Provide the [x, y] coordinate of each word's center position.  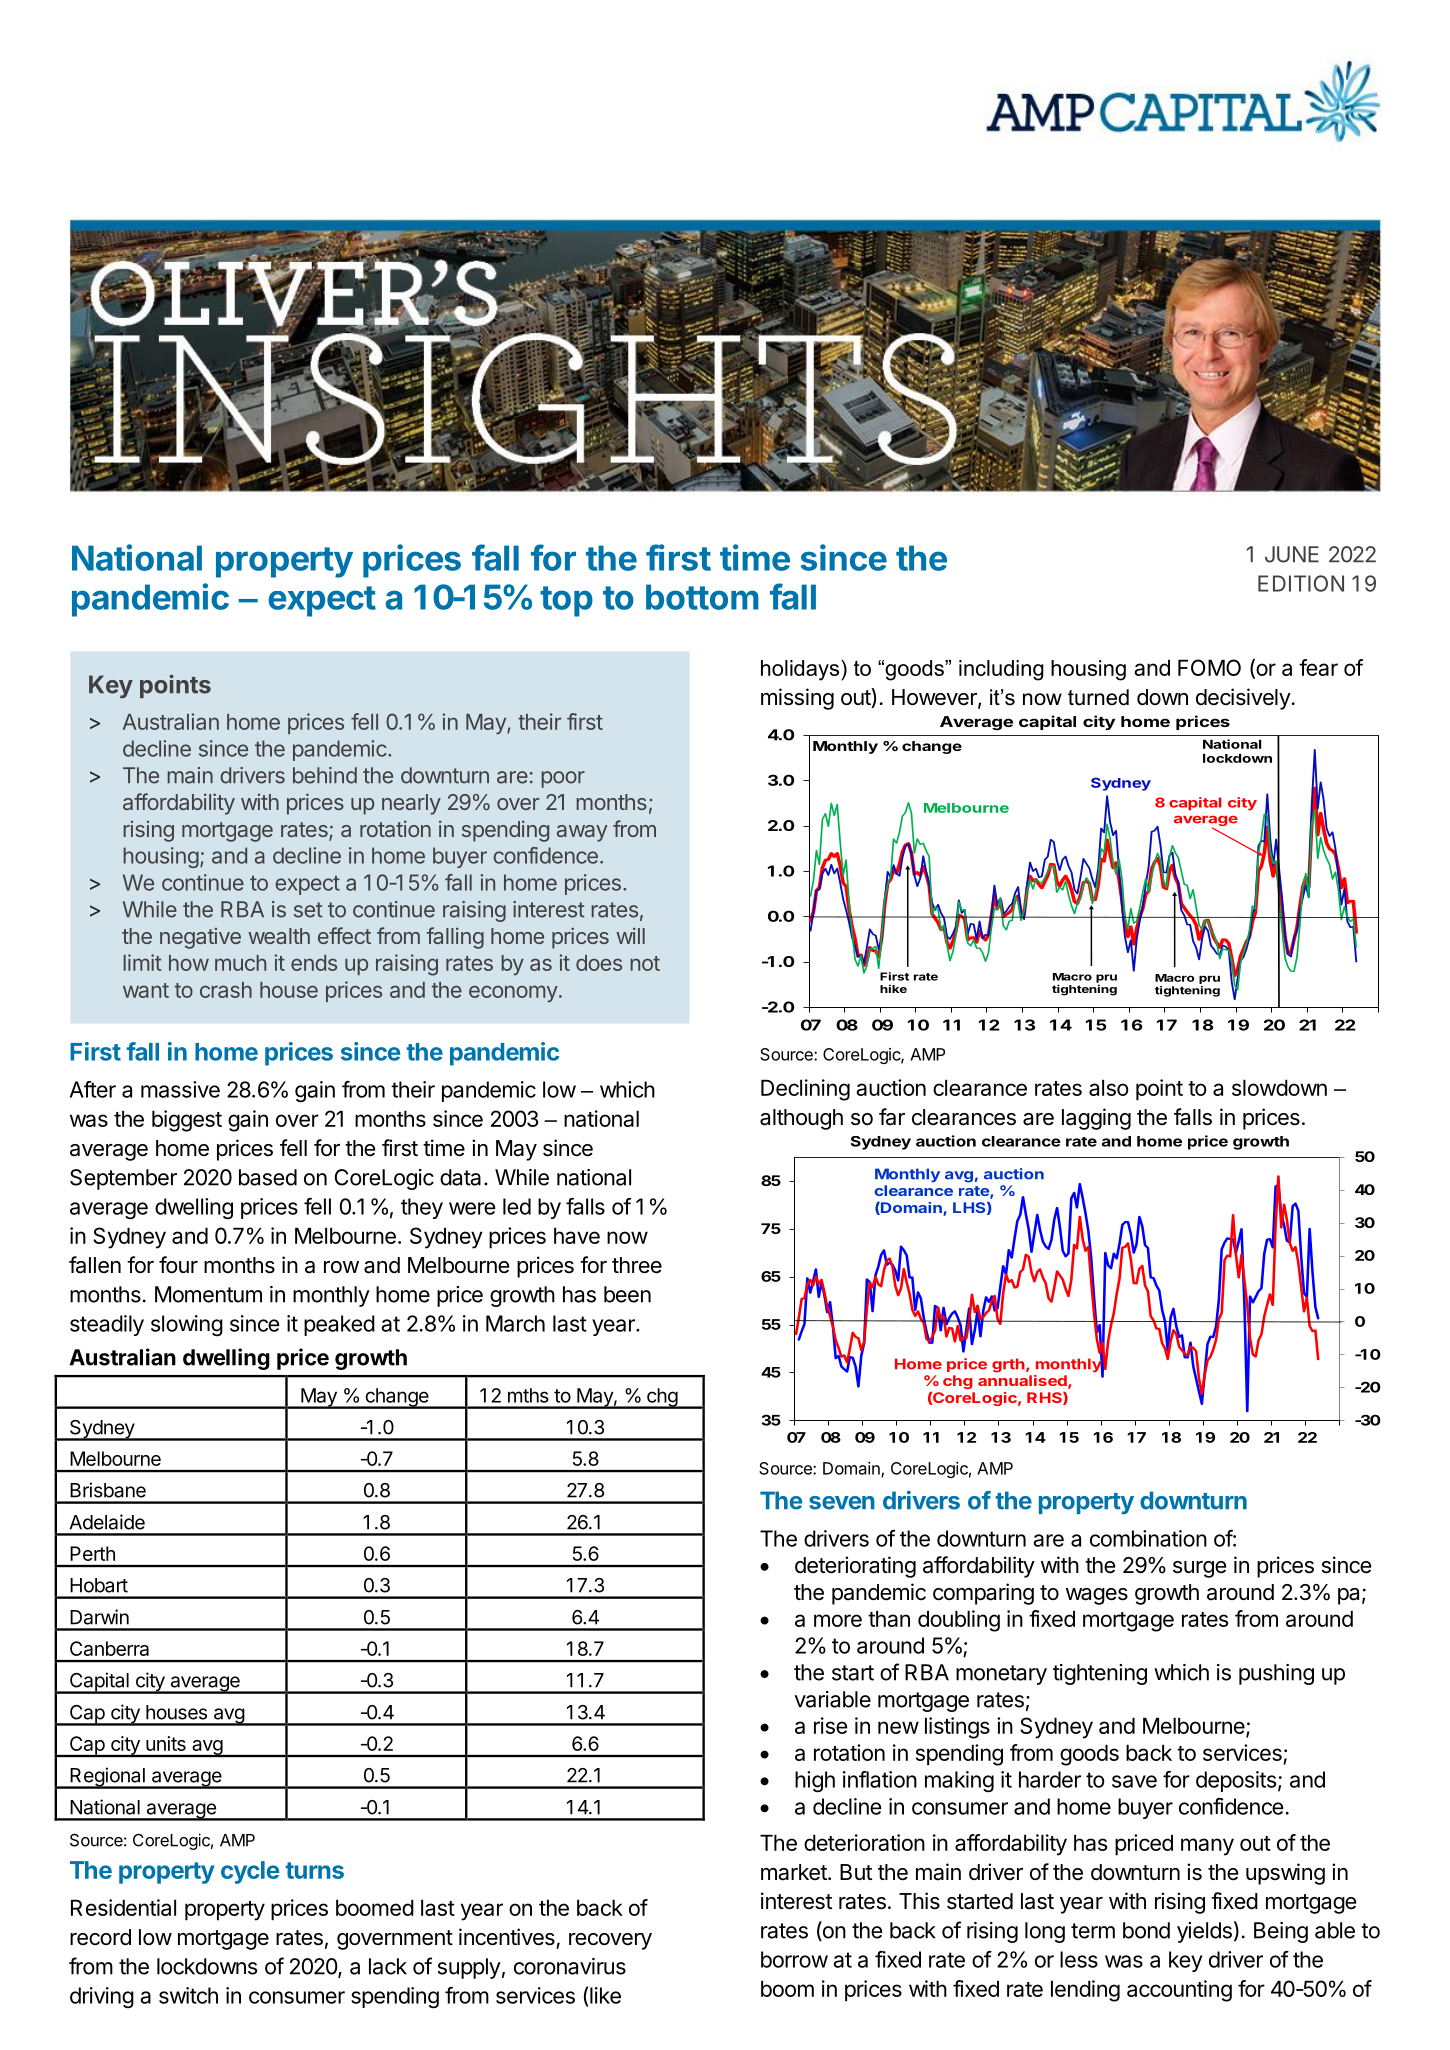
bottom [702, 597]
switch [188, 1995]
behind [325, 775]
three [637, 1265]
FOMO [1209, 667]
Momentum [208, 1294]
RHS [1045, 1398]
